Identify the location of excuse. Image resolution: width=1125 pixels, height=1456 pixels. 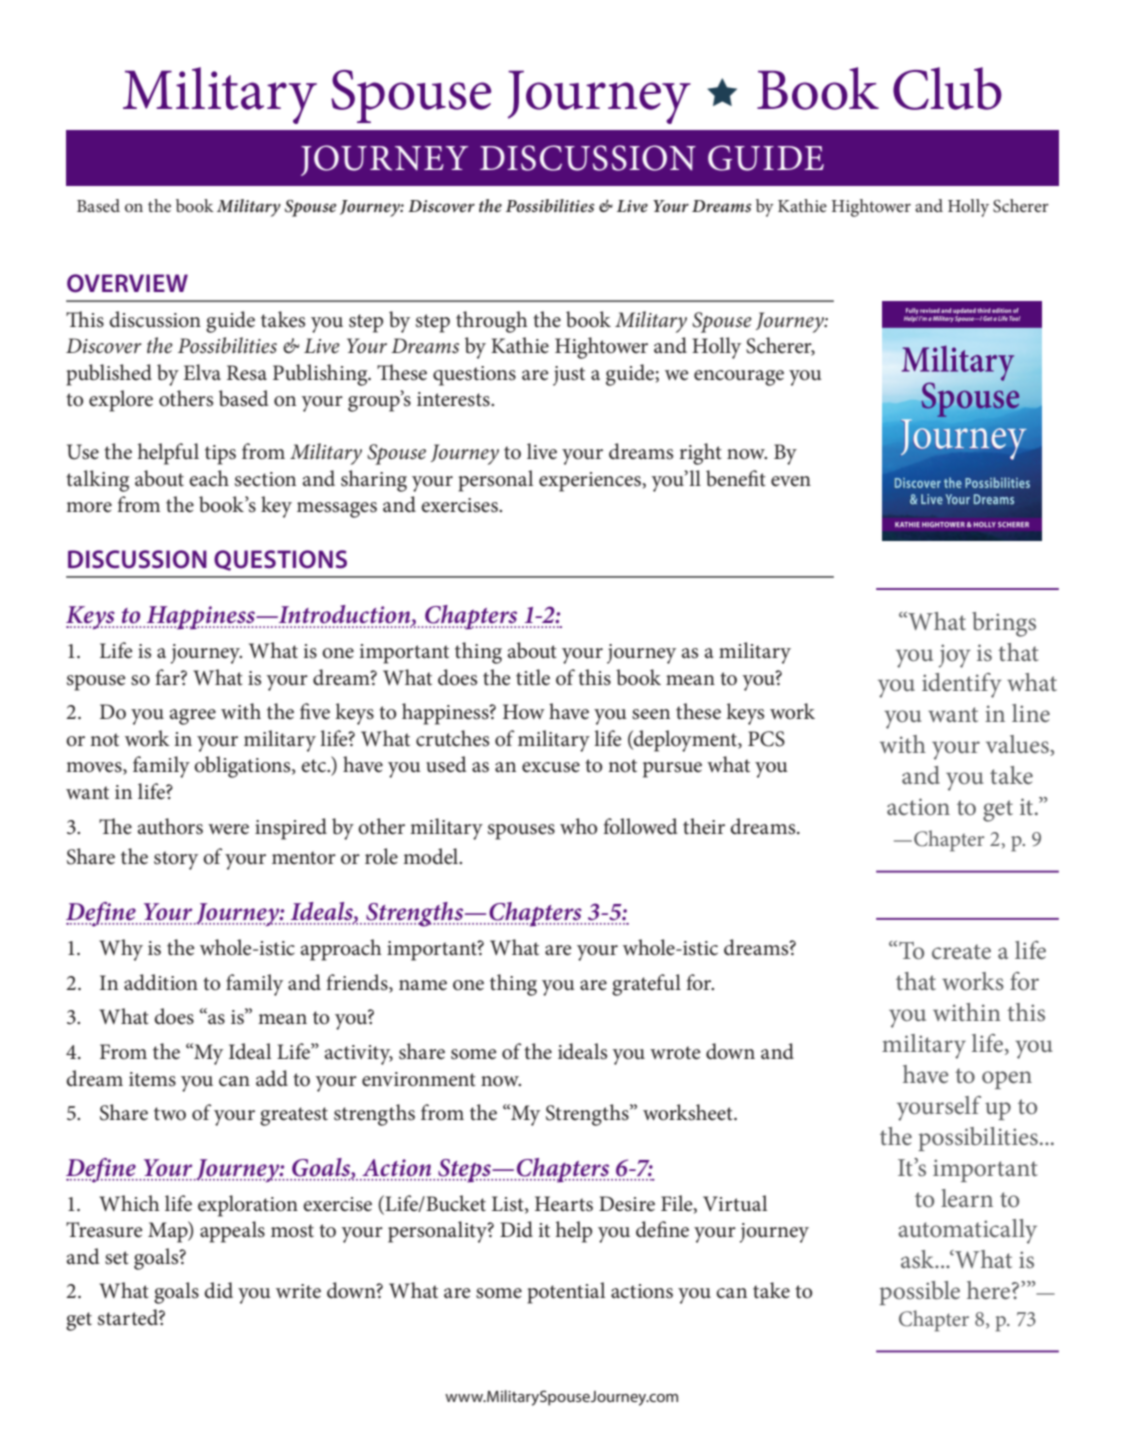
(551, 767).
